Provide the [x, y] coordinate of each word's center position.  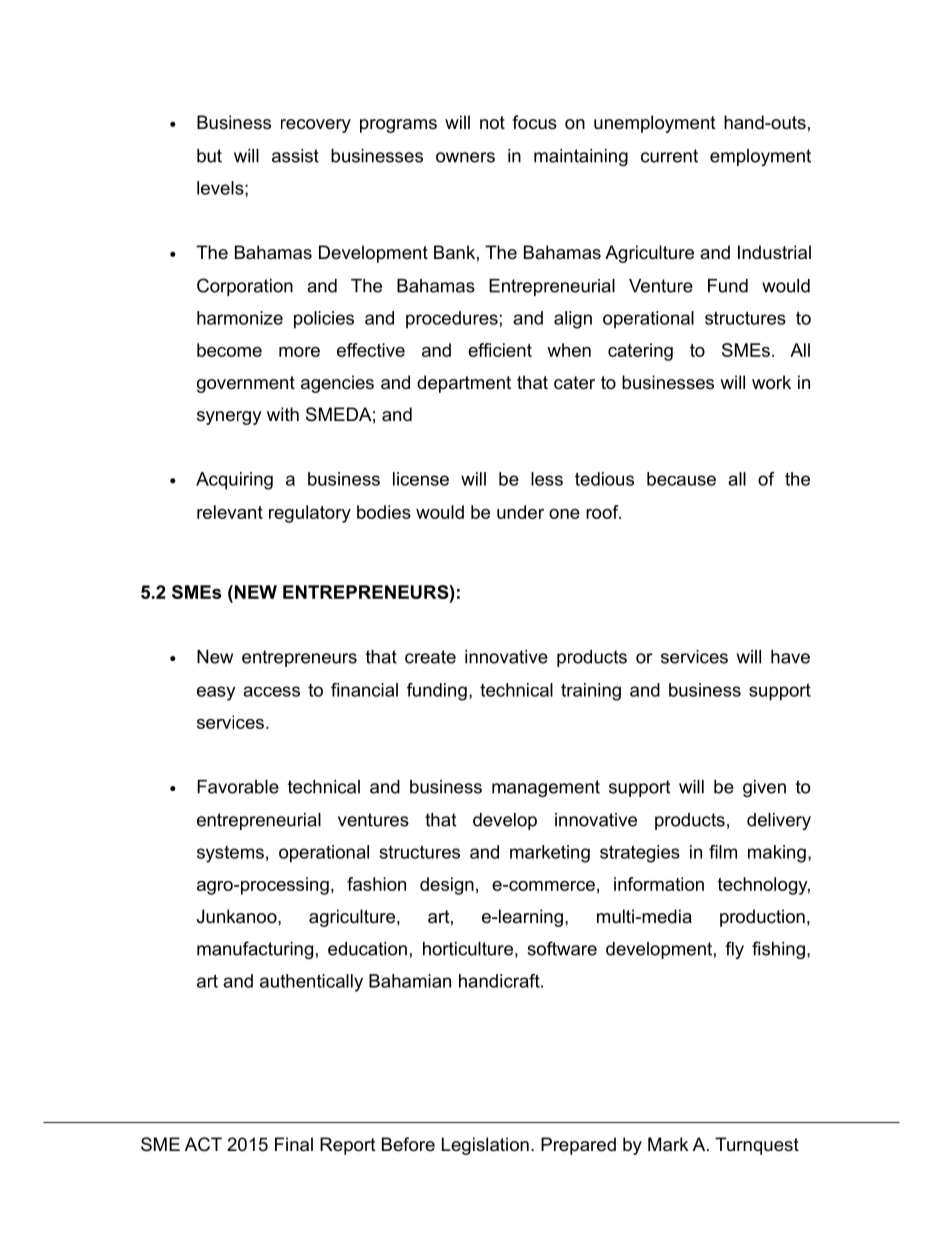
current [669, 156]
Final [294, 1144]
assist [295, 156]
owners [465, 157]
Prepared [578, 1146]
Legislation [485, 1146]
